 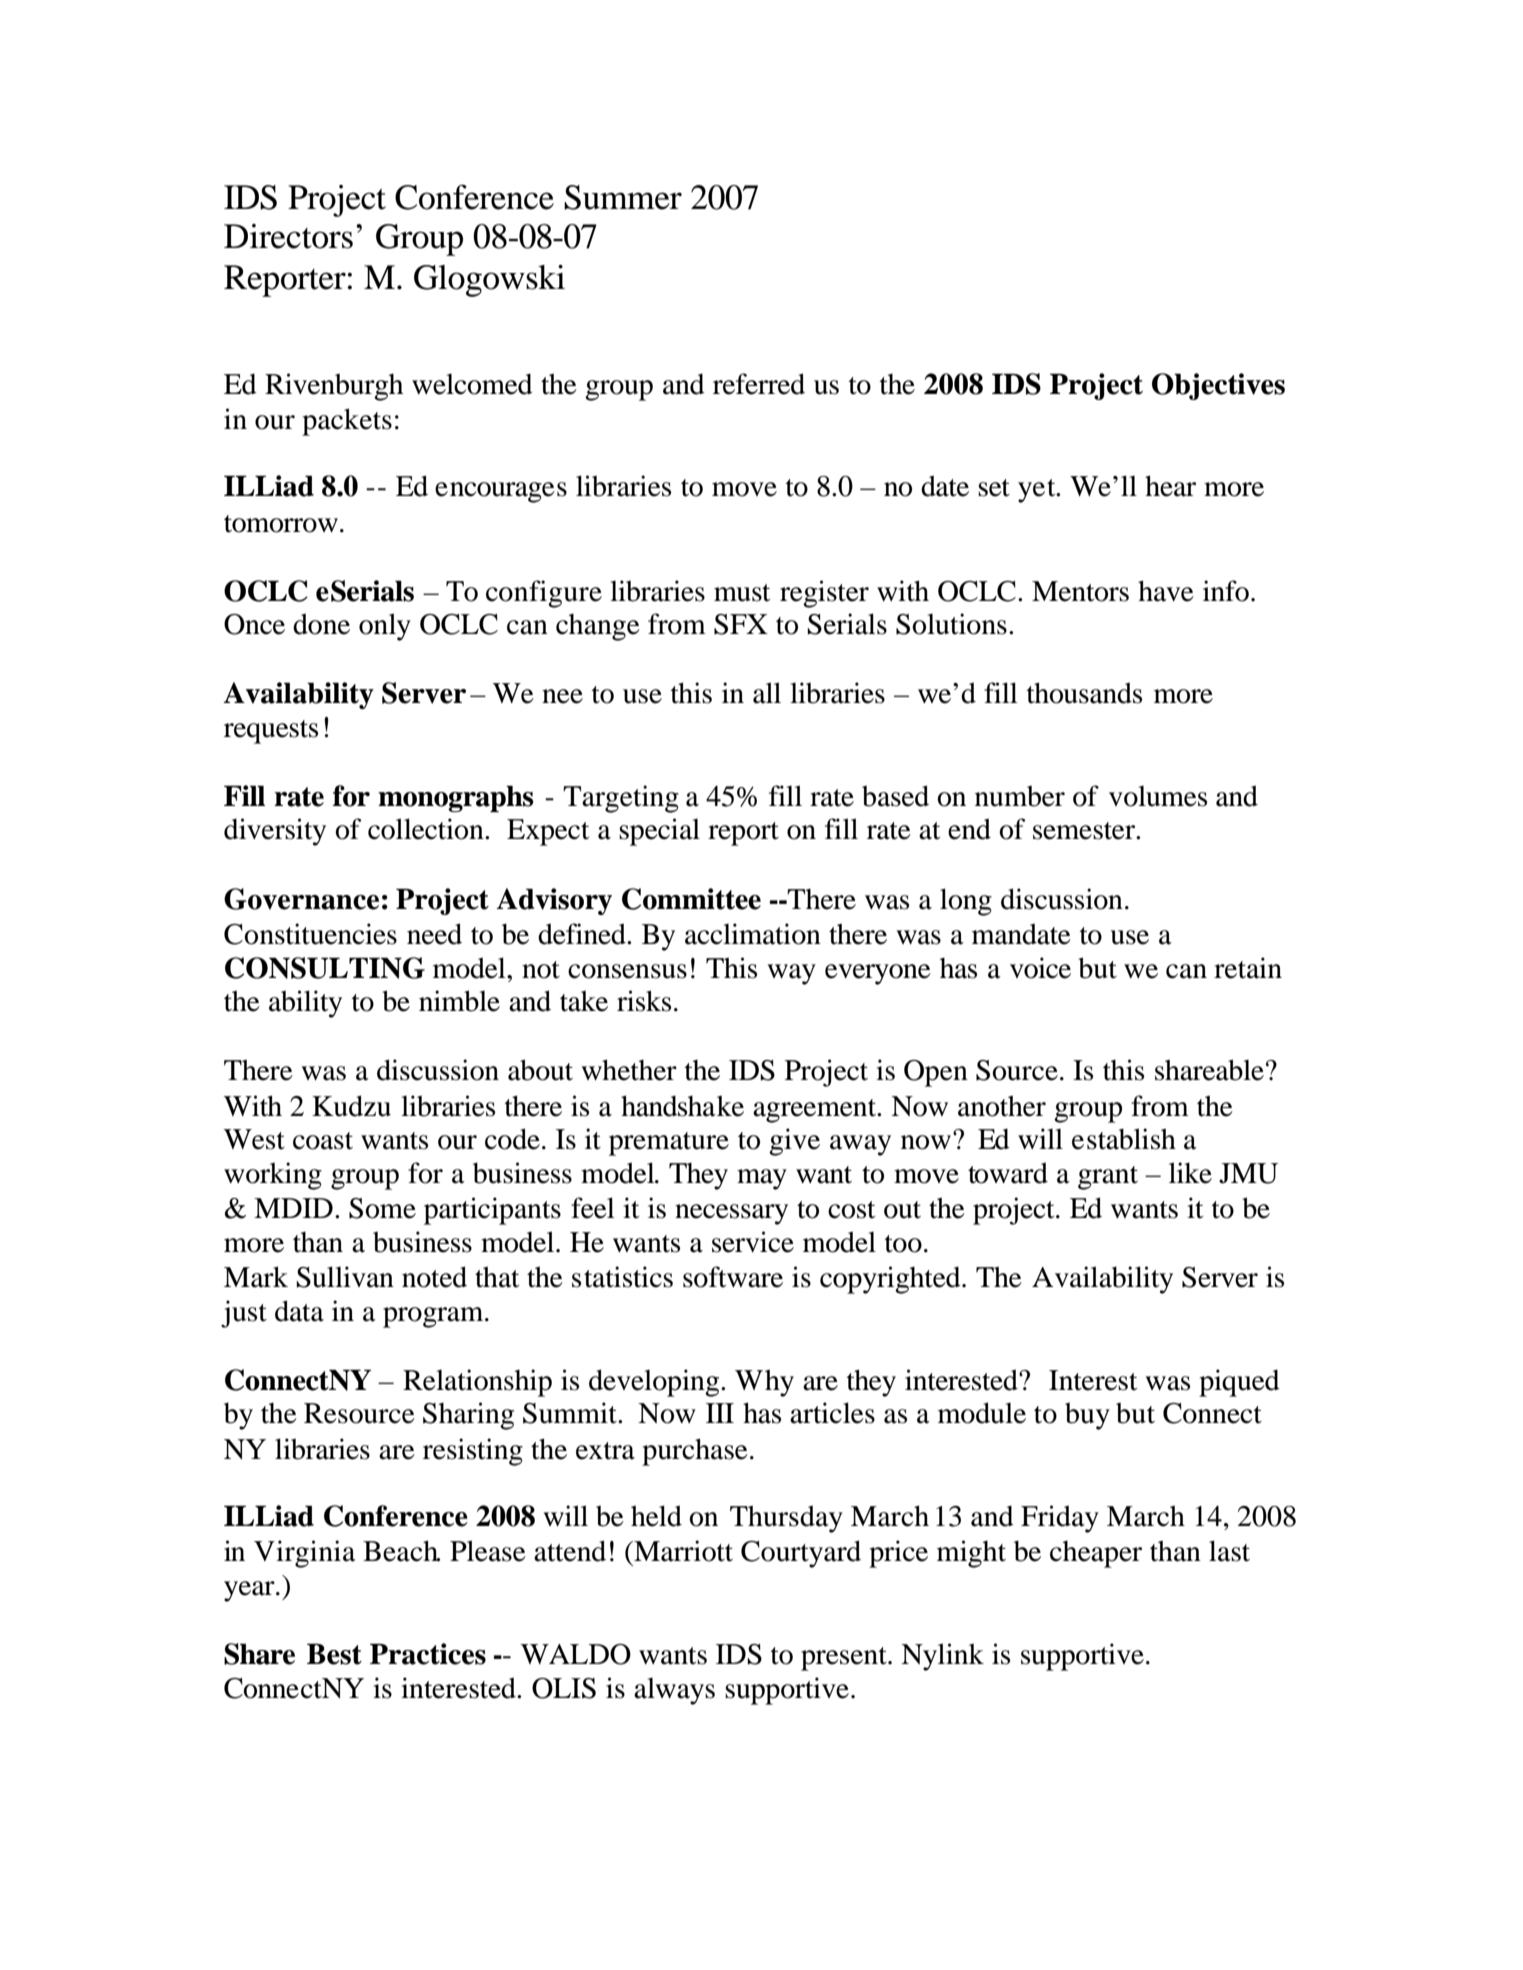 What do you see at coordinates (1096, 1554) in the image?
I see `cheaper` at bounding box center [1096, 1554].
